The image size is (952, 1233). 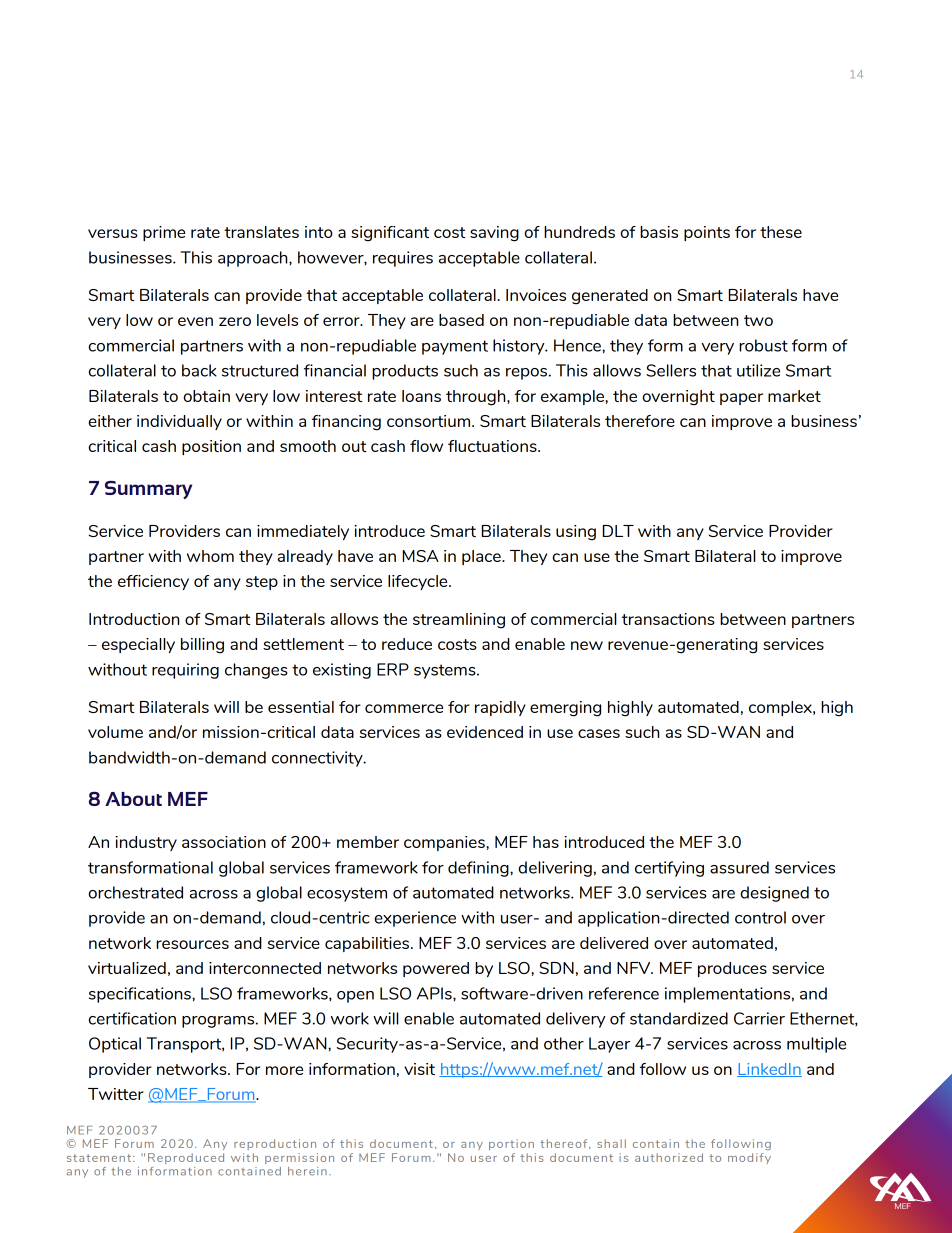 What do you see at coordinates (164, 233) in the image?
I see `prime` at bounding box center [164, 233].
